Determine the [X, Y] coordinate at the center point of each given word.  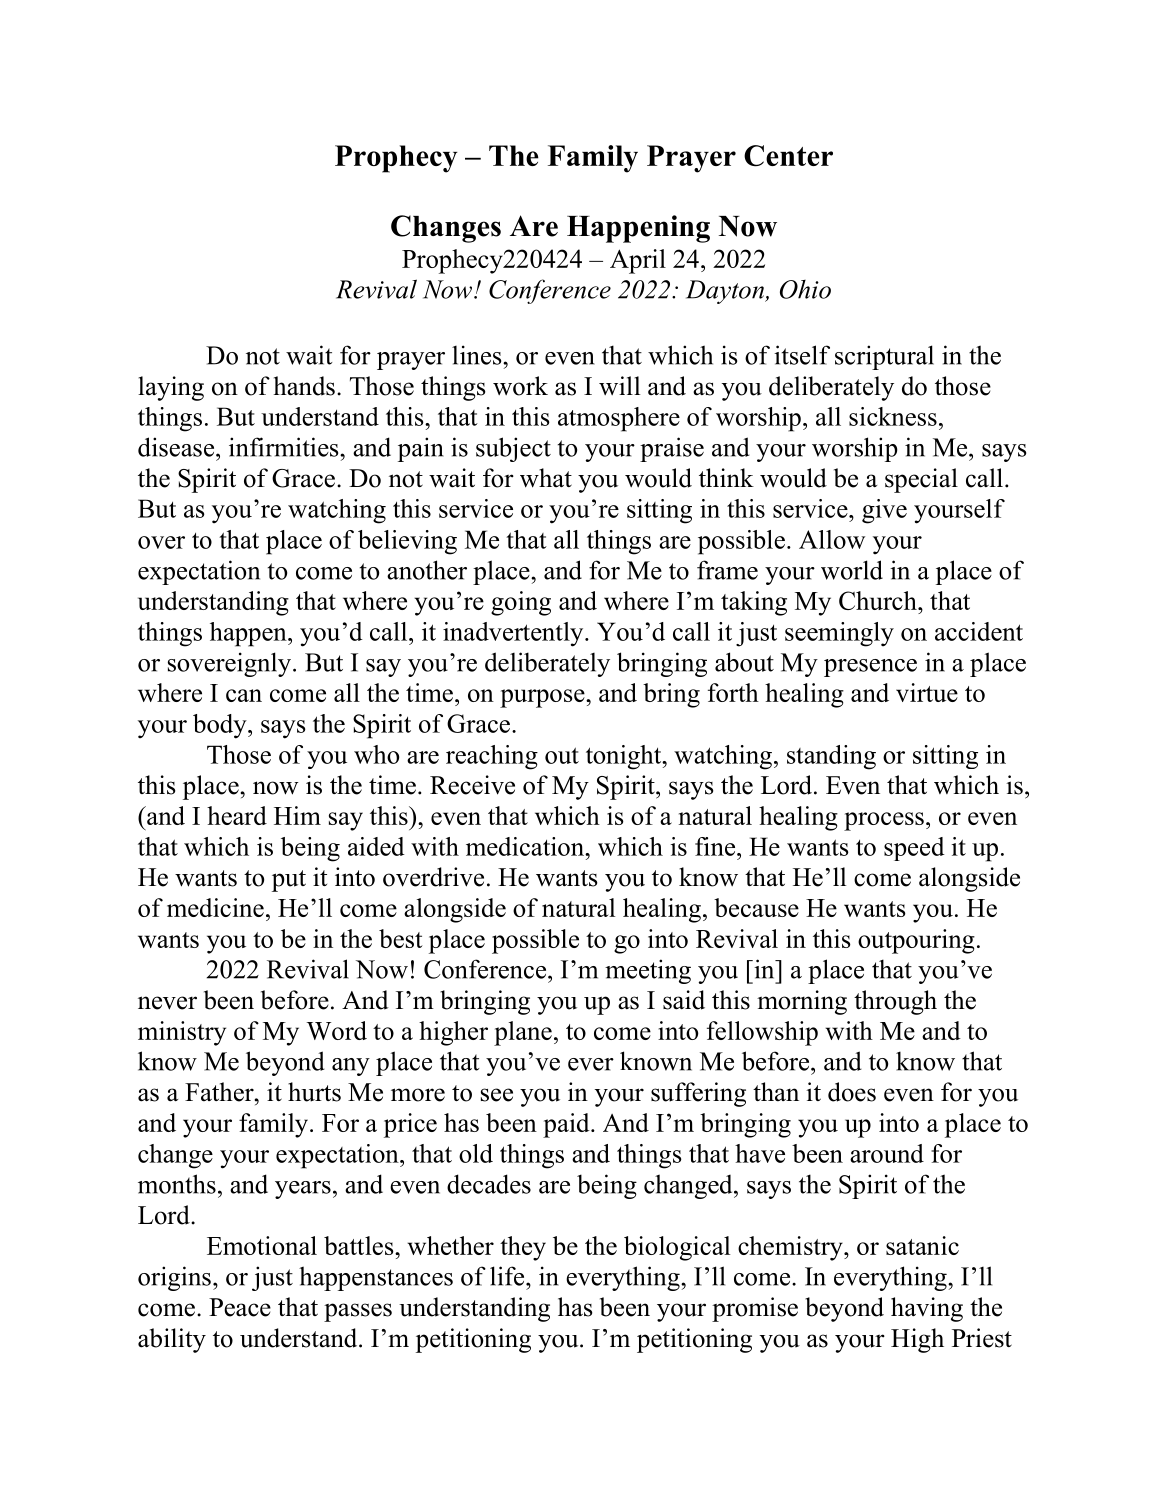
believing [407, 542]
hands [304, 386]
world [852, 570]
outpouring [916, 941]
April [638, 261]
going [521, 603]
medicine [215, 907]
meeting [648, 971]
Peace [240, 1307]
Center [788, 156]
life [508, 1276]
